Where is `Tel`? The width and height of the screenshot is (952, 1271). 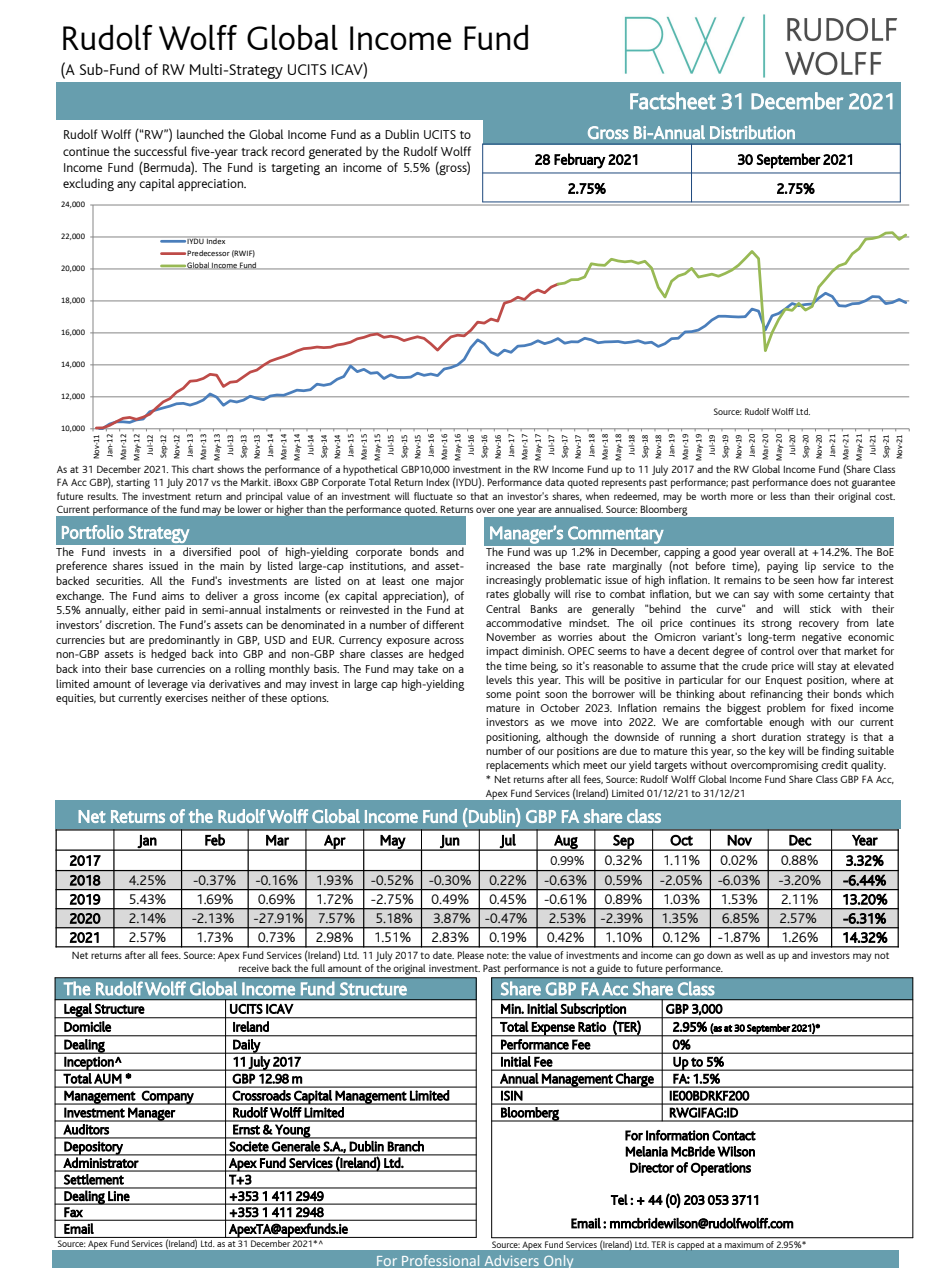 Tel is located at coordinates (619, 1199).
